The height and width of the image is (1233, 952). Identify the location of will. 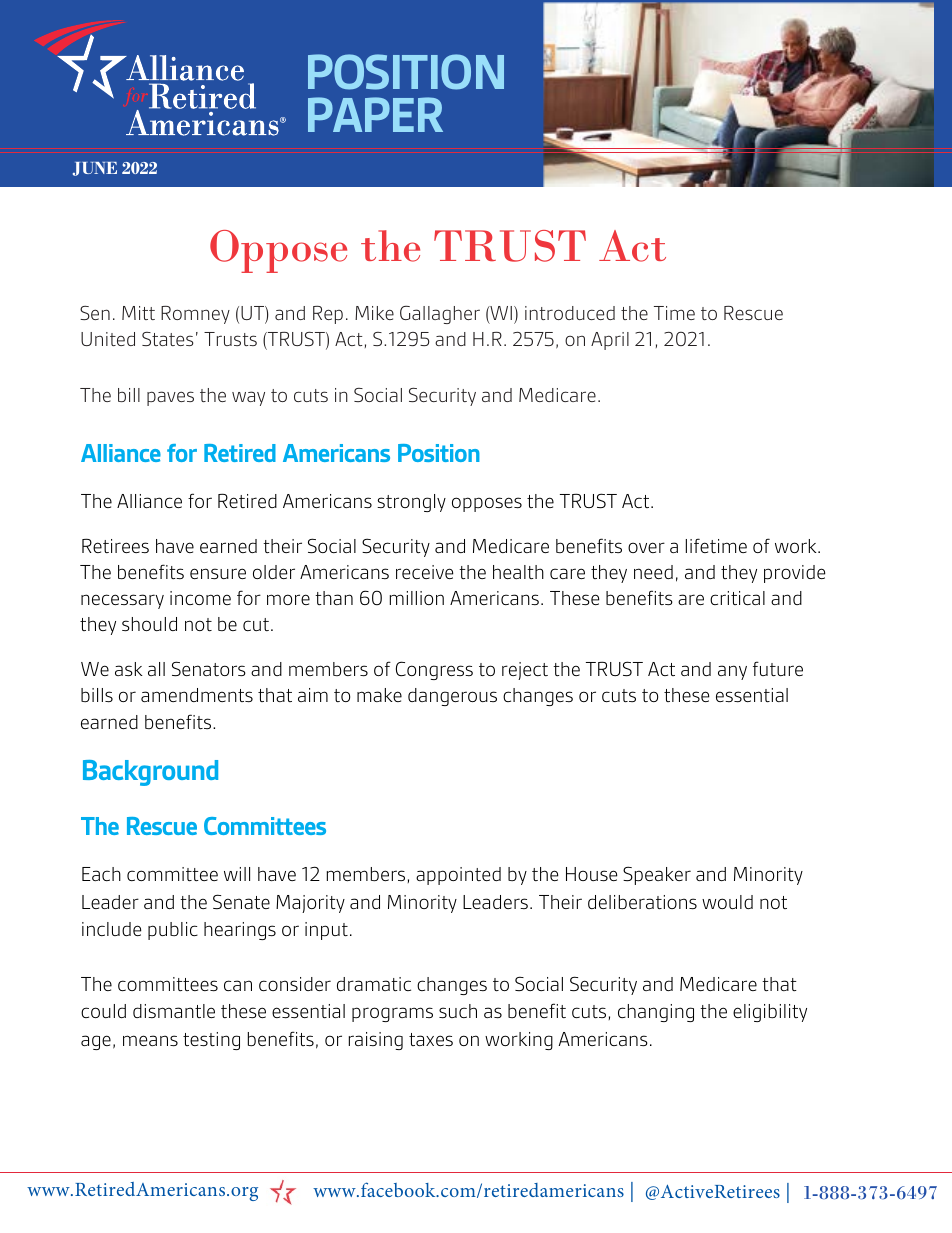
(237, 874).
